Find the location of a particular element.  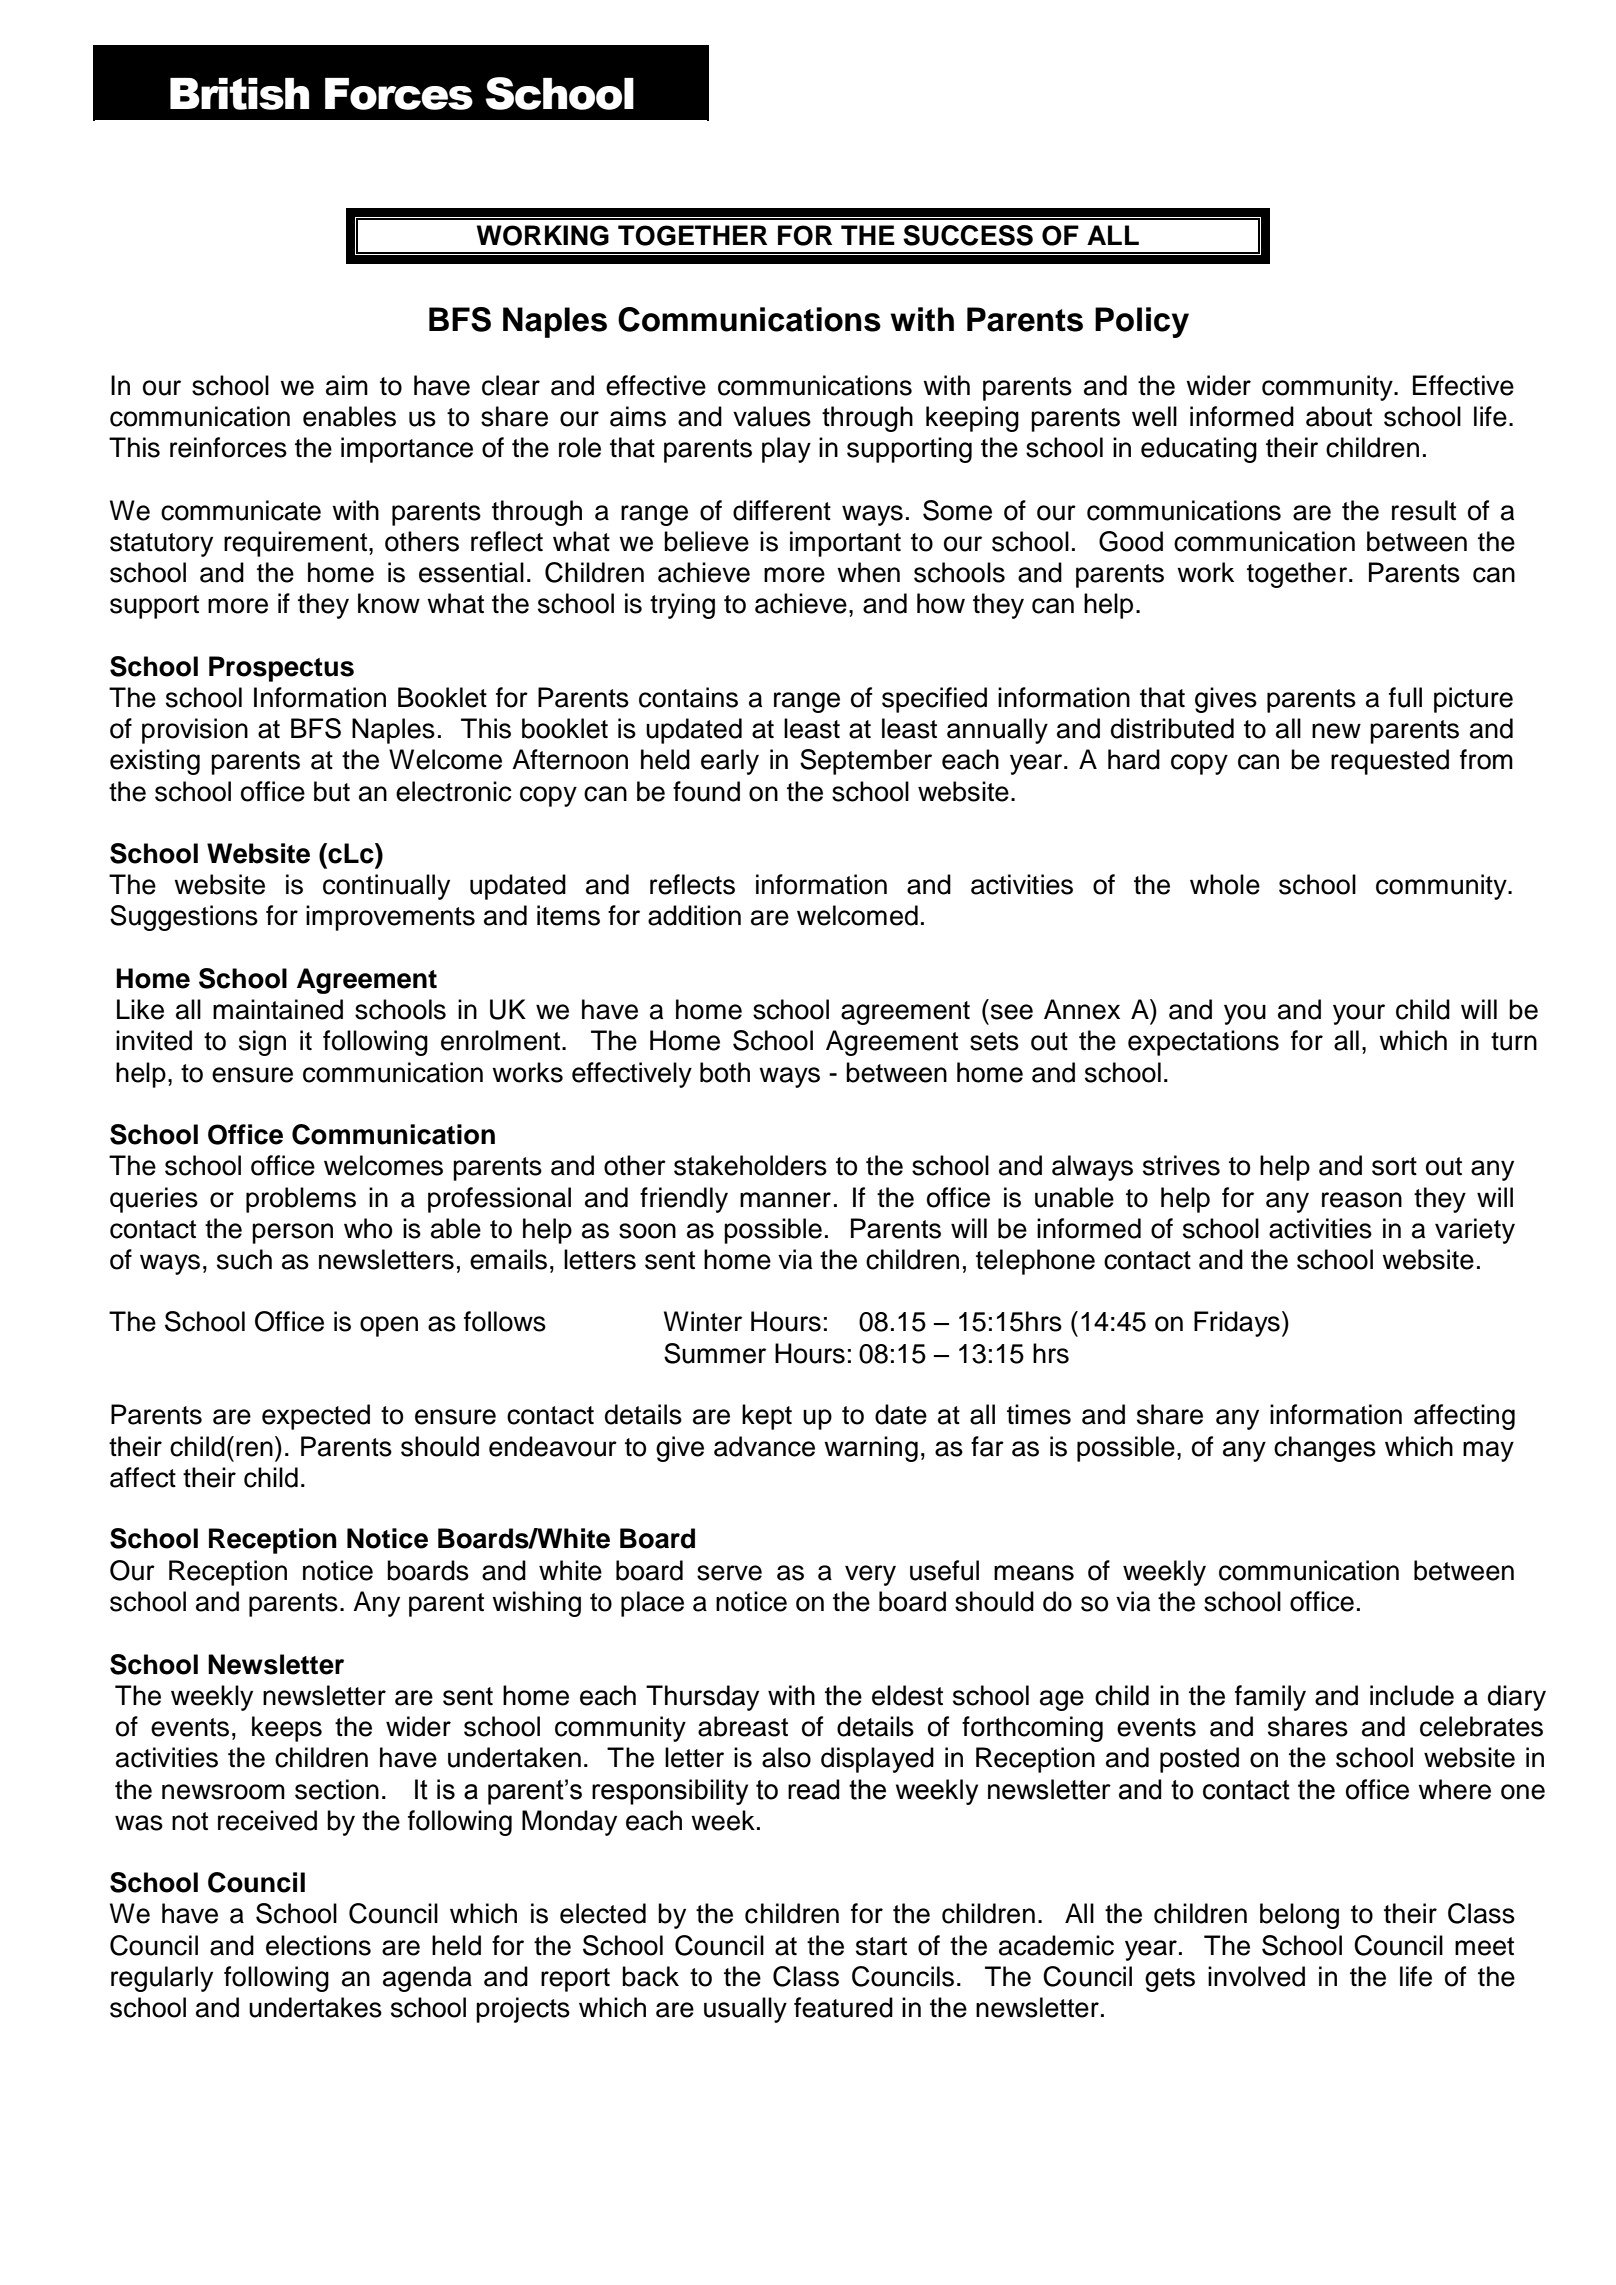

kept is located at coordinates (767, 1417).
